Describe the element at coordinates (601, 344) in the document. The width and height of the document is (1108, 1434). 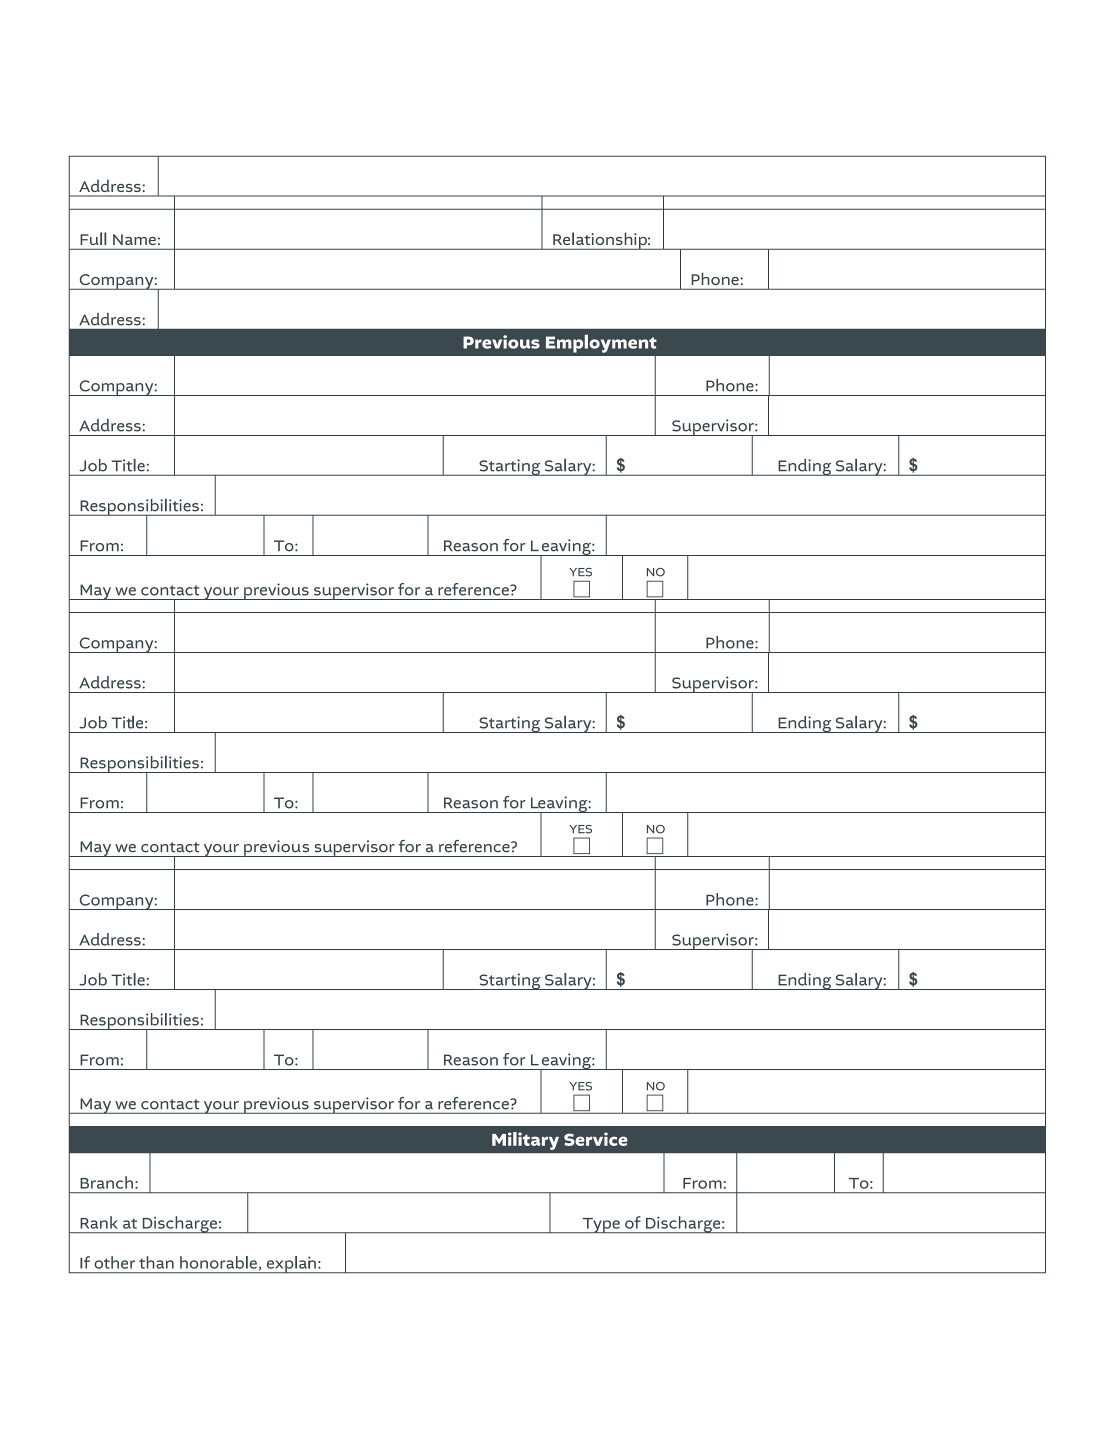
I see `Employment` at that location.
